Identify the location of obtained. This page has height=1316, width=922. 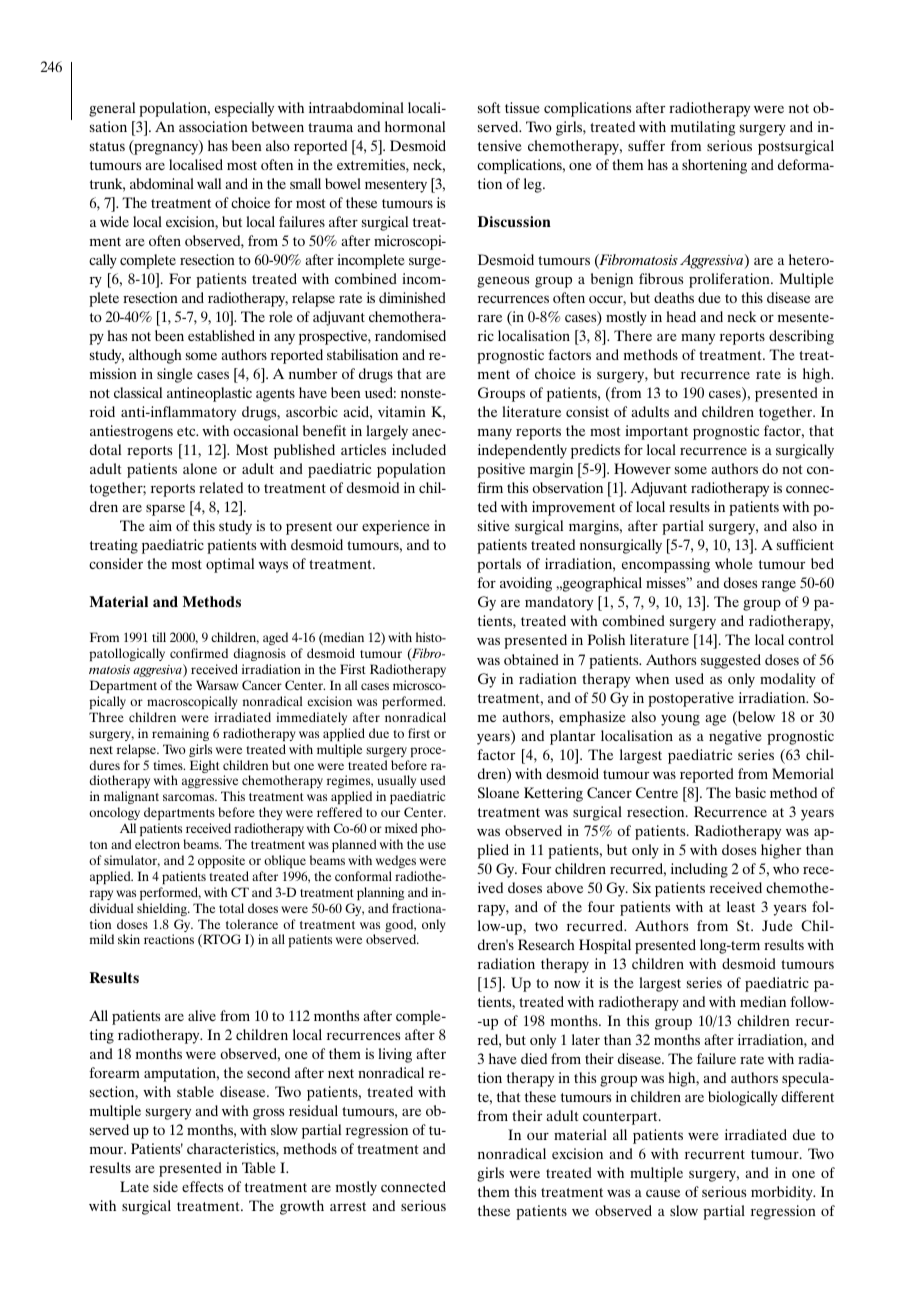
(531, 659).
